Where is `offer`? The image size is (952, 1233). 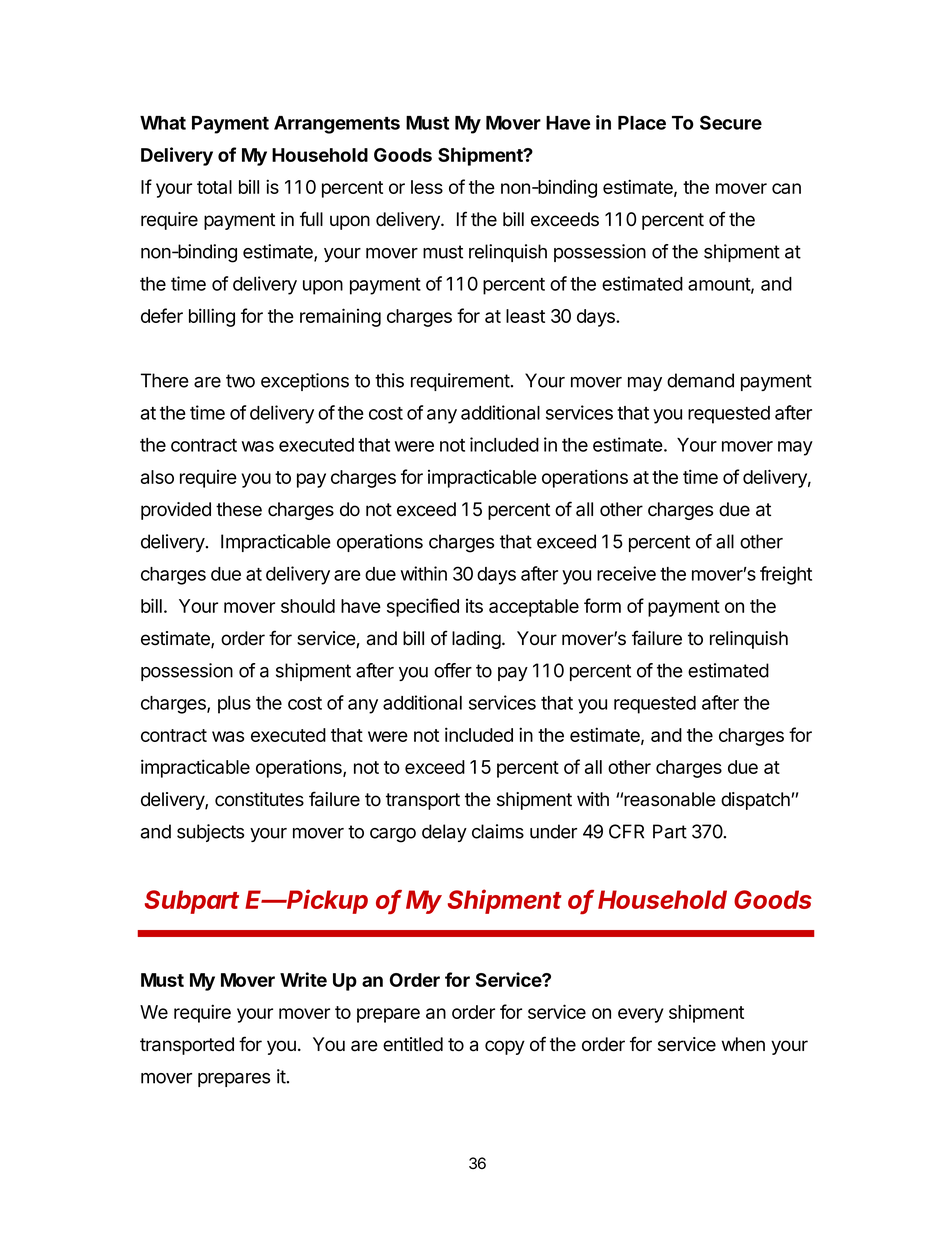 offer is located at coordinates (453, 670).
